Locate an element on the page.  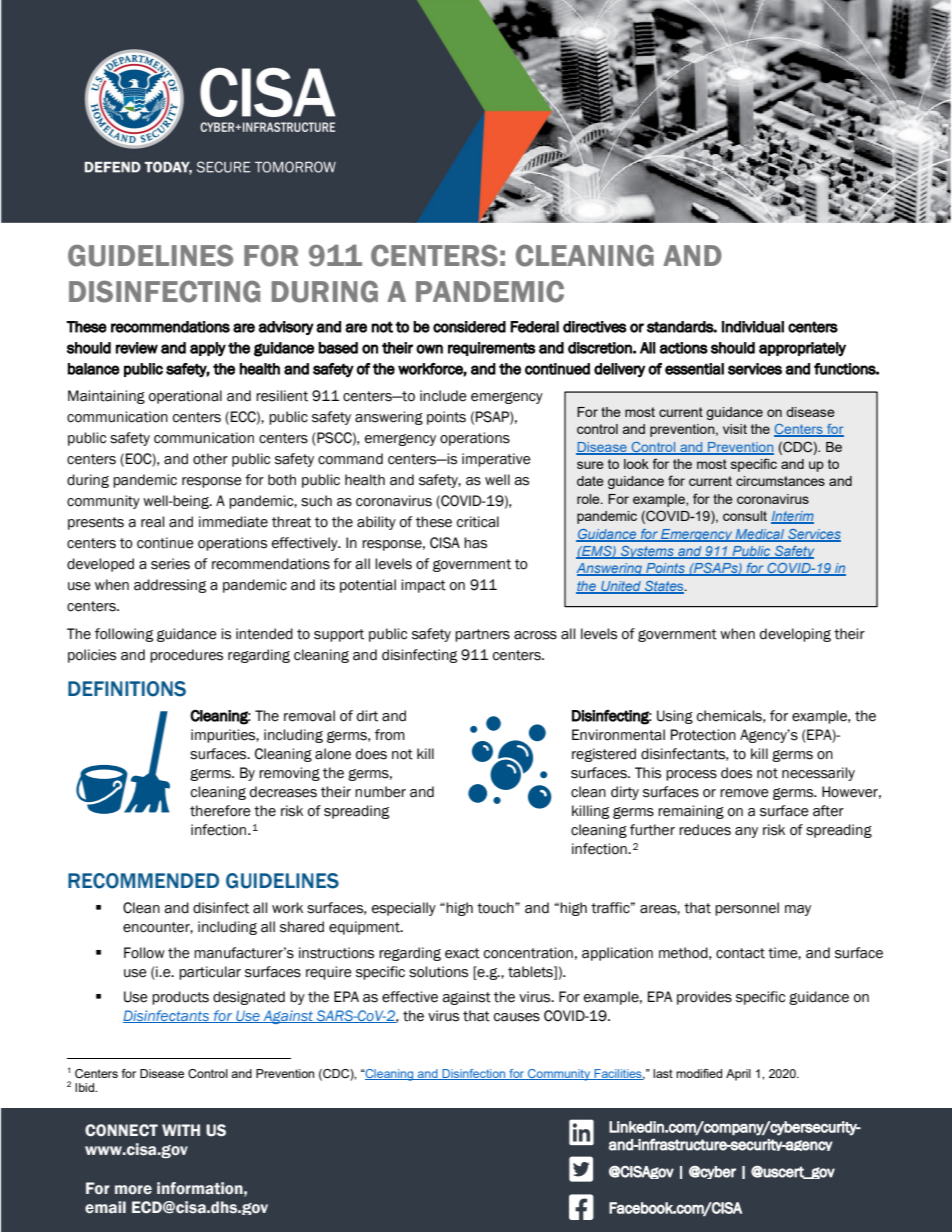
Individual is located at coordinates (753, 327).
